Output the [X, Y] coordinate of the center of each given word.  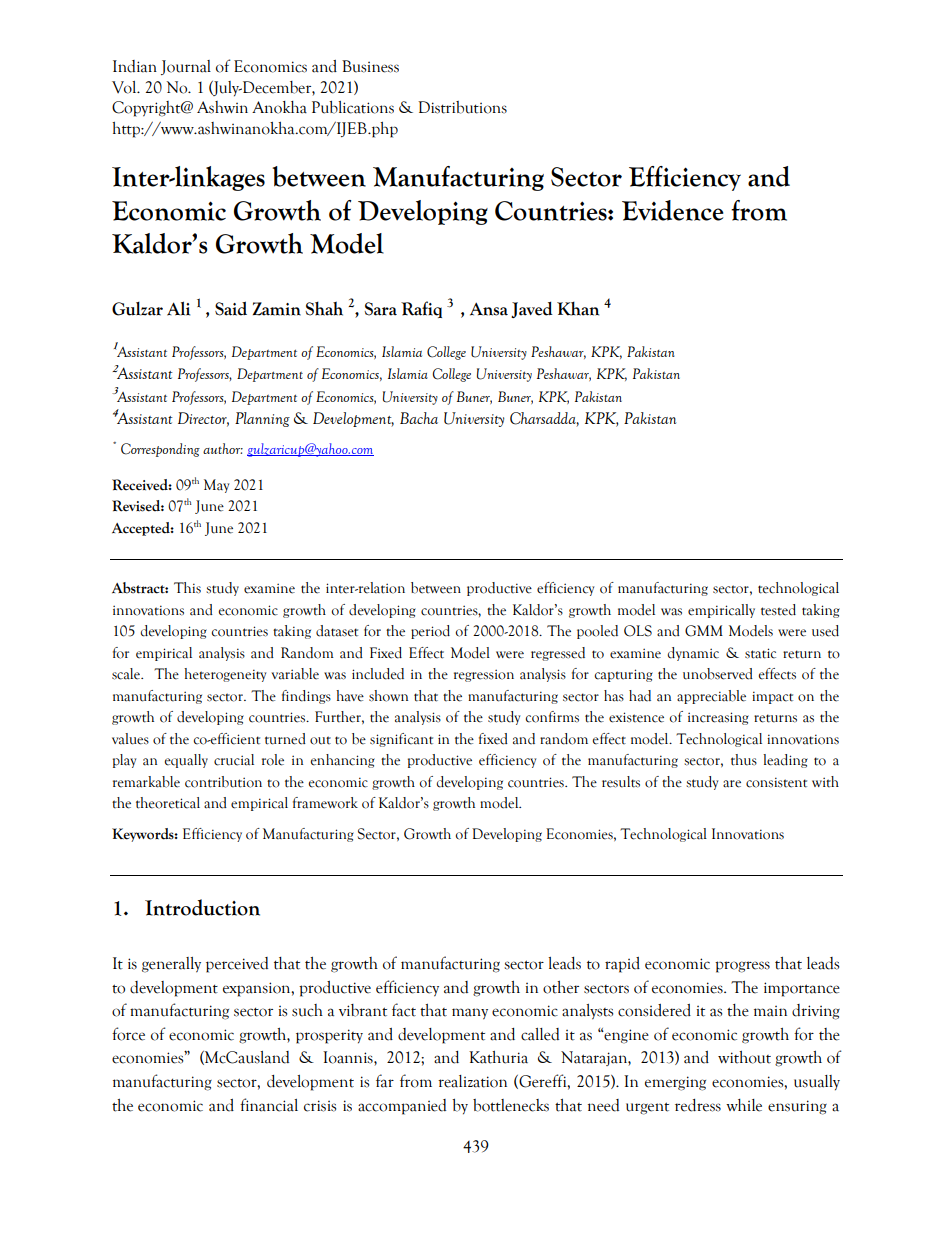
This [187, 588]
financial [269, 1105]
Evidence [673, 210]
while [744, 1105]
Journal [186, 67]
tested [778, 610]
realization [472, 1081]
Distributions [462, 107]
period [430, 632]
